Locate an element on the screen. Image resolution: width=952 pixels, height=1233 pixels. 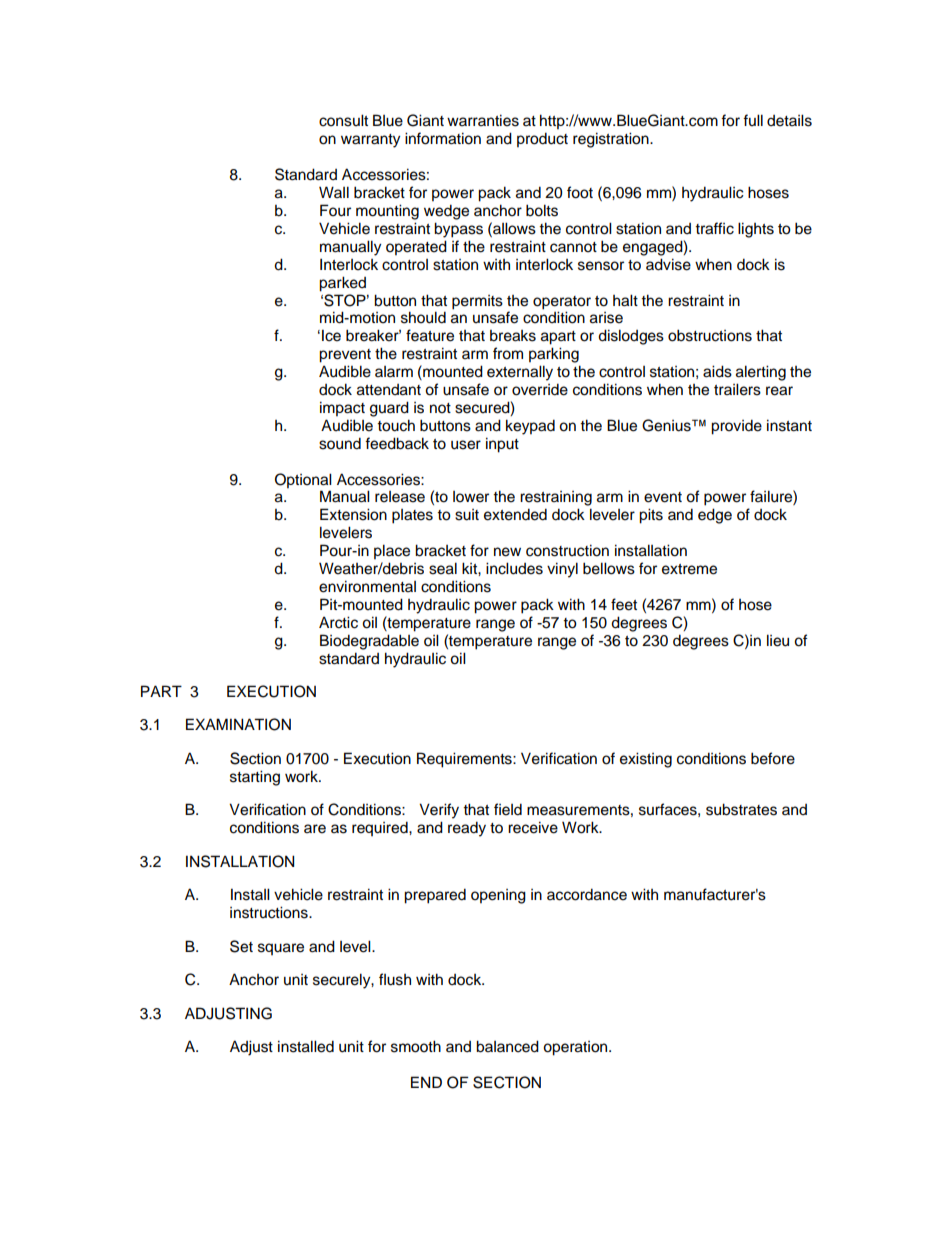
balanced is located at coordinates (507, 1046).
